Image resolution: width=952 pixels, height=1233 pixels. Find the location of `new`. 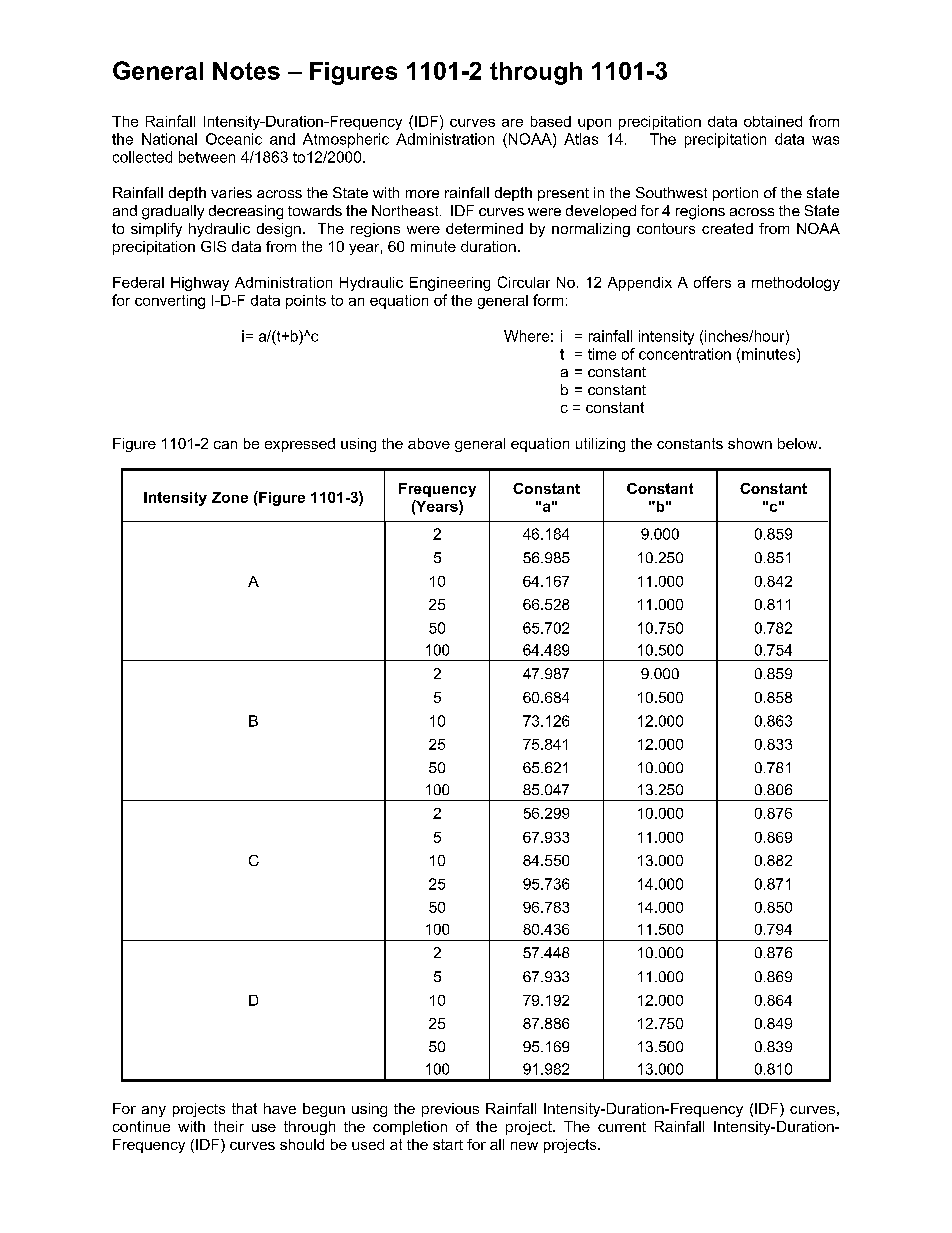

new is located at coordinates (524, 1146).
